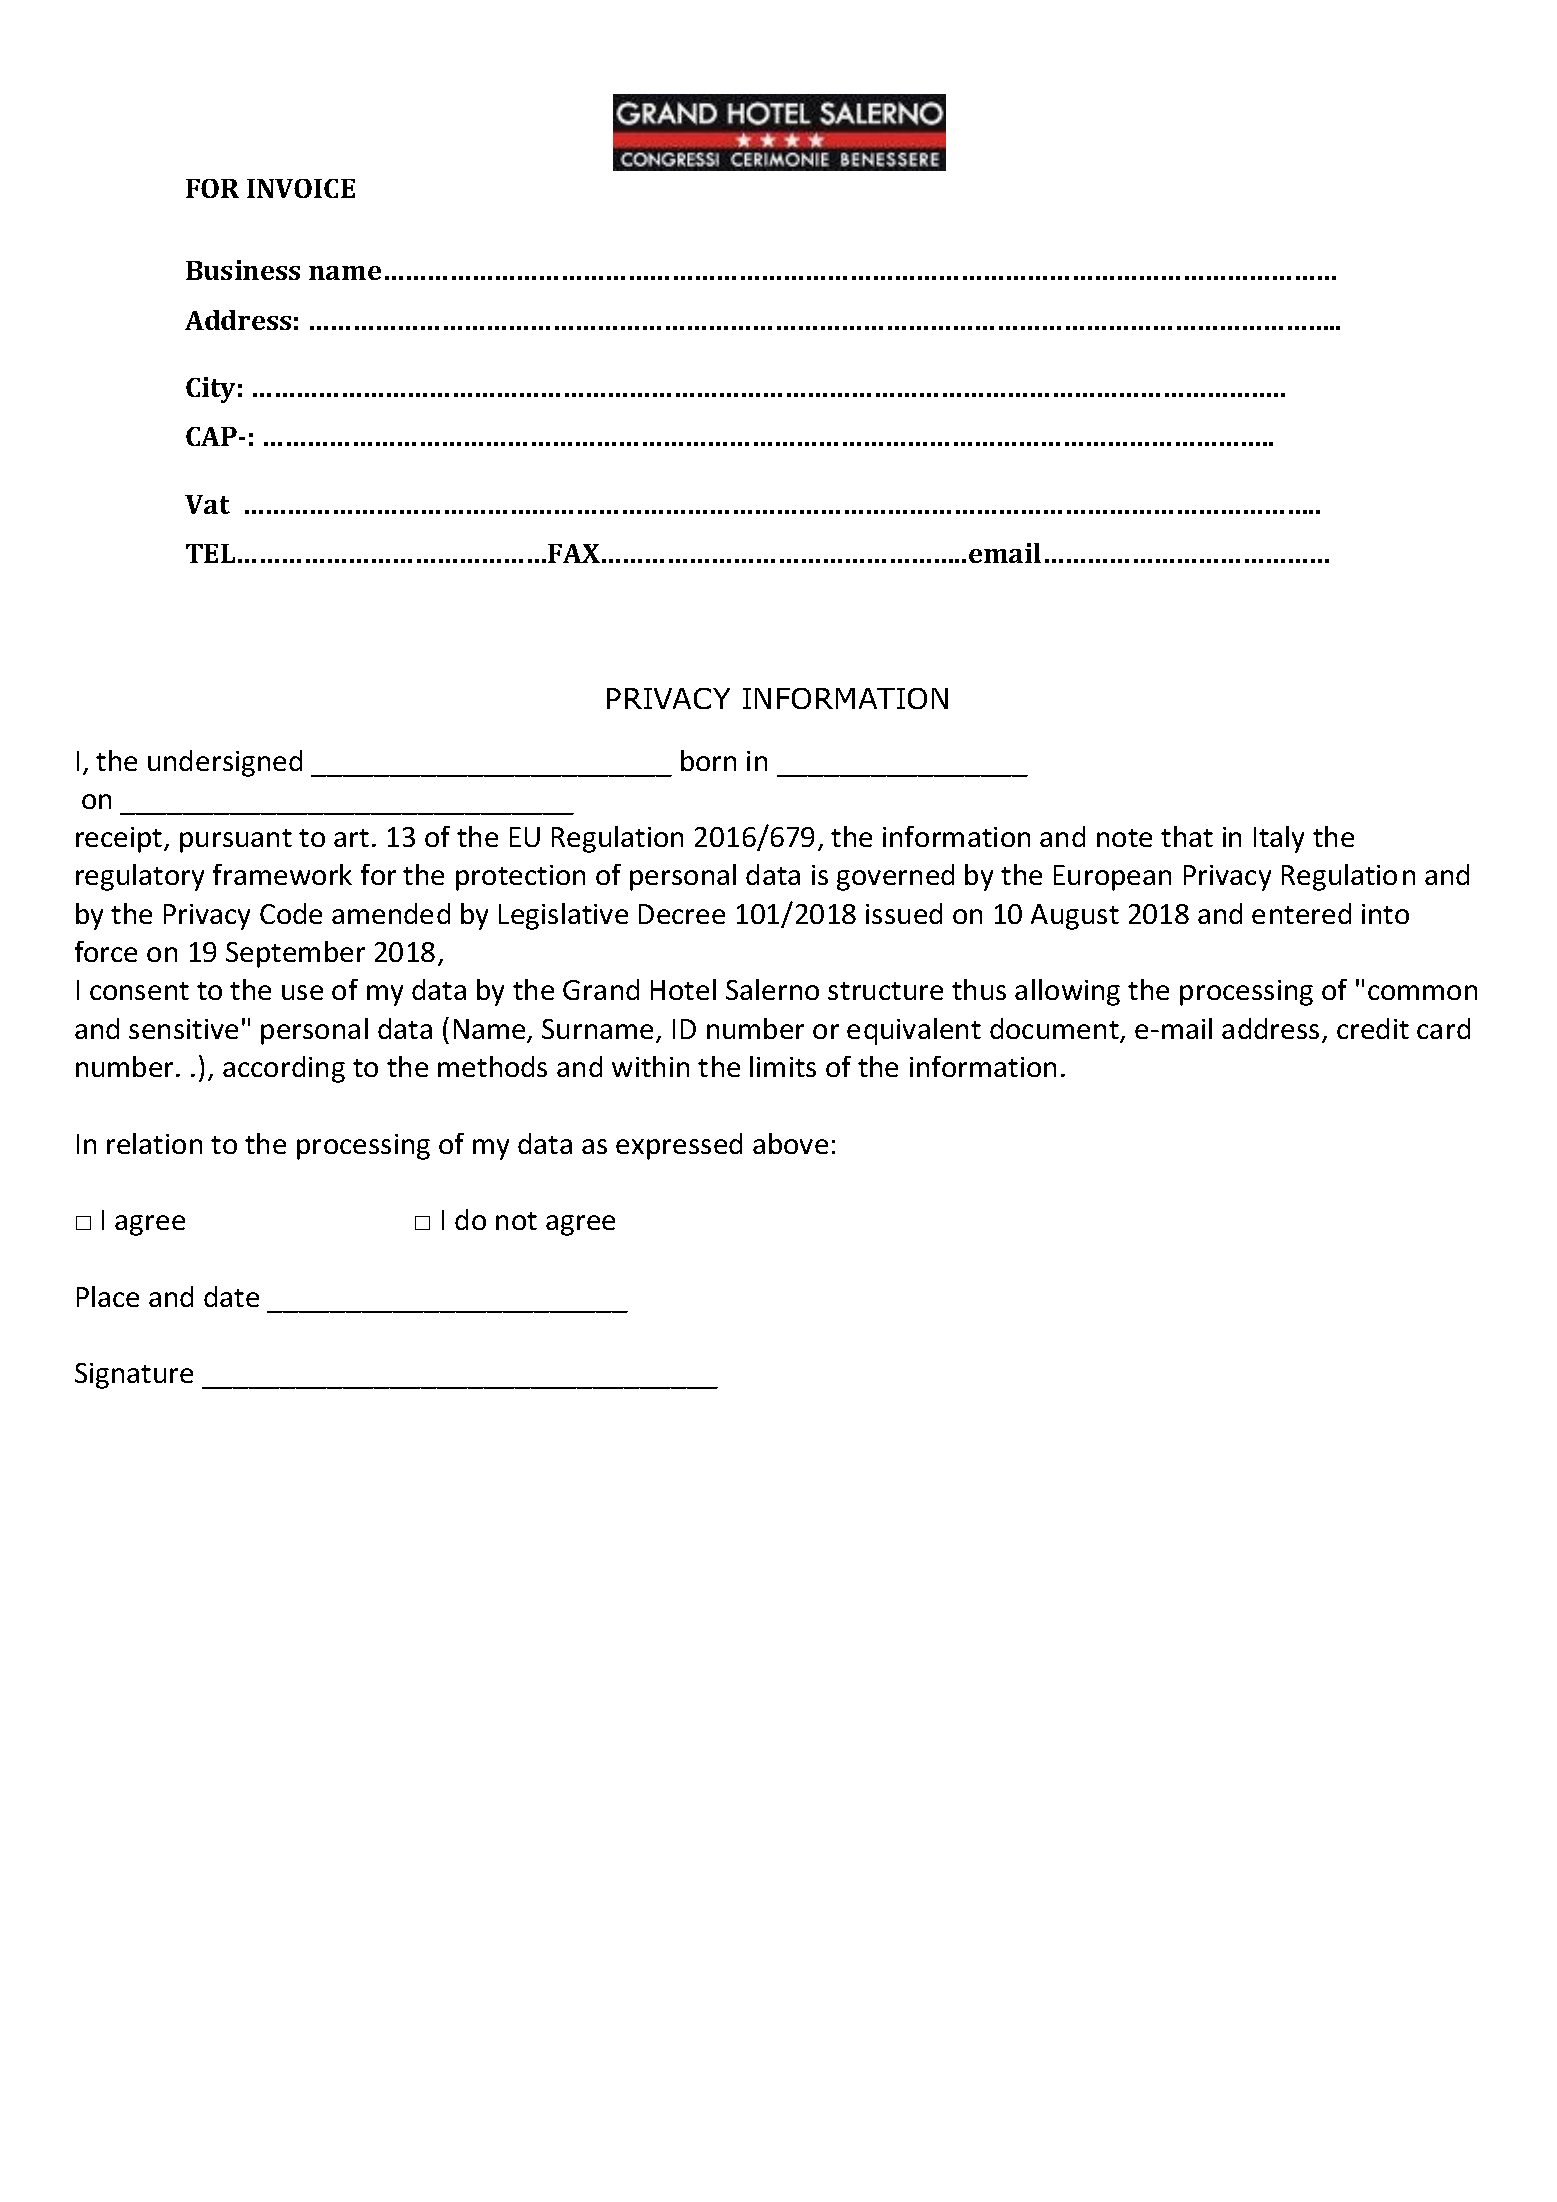 This screenshot has width=1557, height=2202. What do you see at coordinates (243, 270) in the screenshot?
I see `Business` at bounding box center [243, 270].
